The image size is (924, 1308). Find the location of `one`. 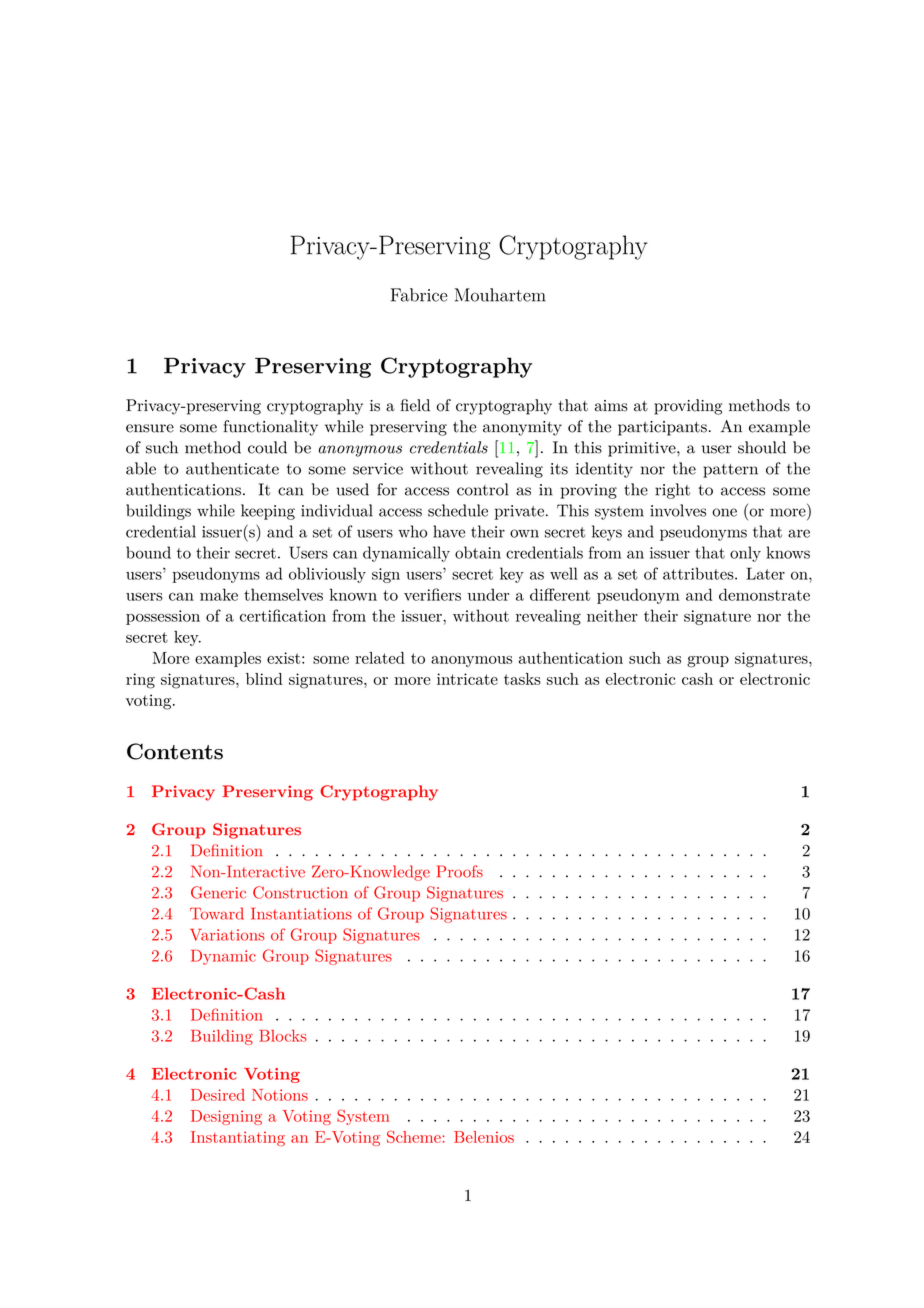

one is located at coordinates (724, 512).
